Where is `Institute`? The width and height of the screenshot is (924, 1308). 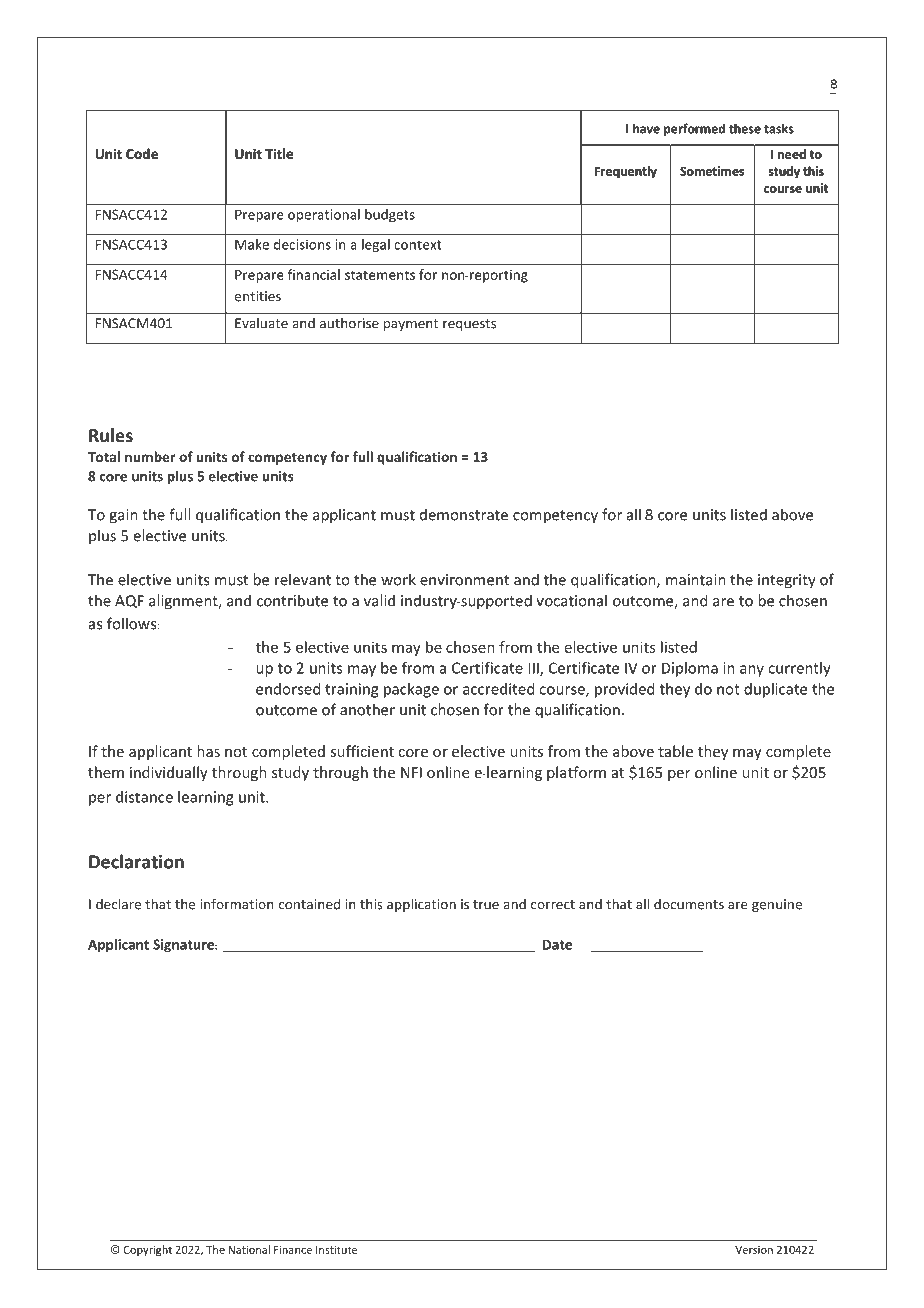 Institute is located at coordinates (336, 1250).
